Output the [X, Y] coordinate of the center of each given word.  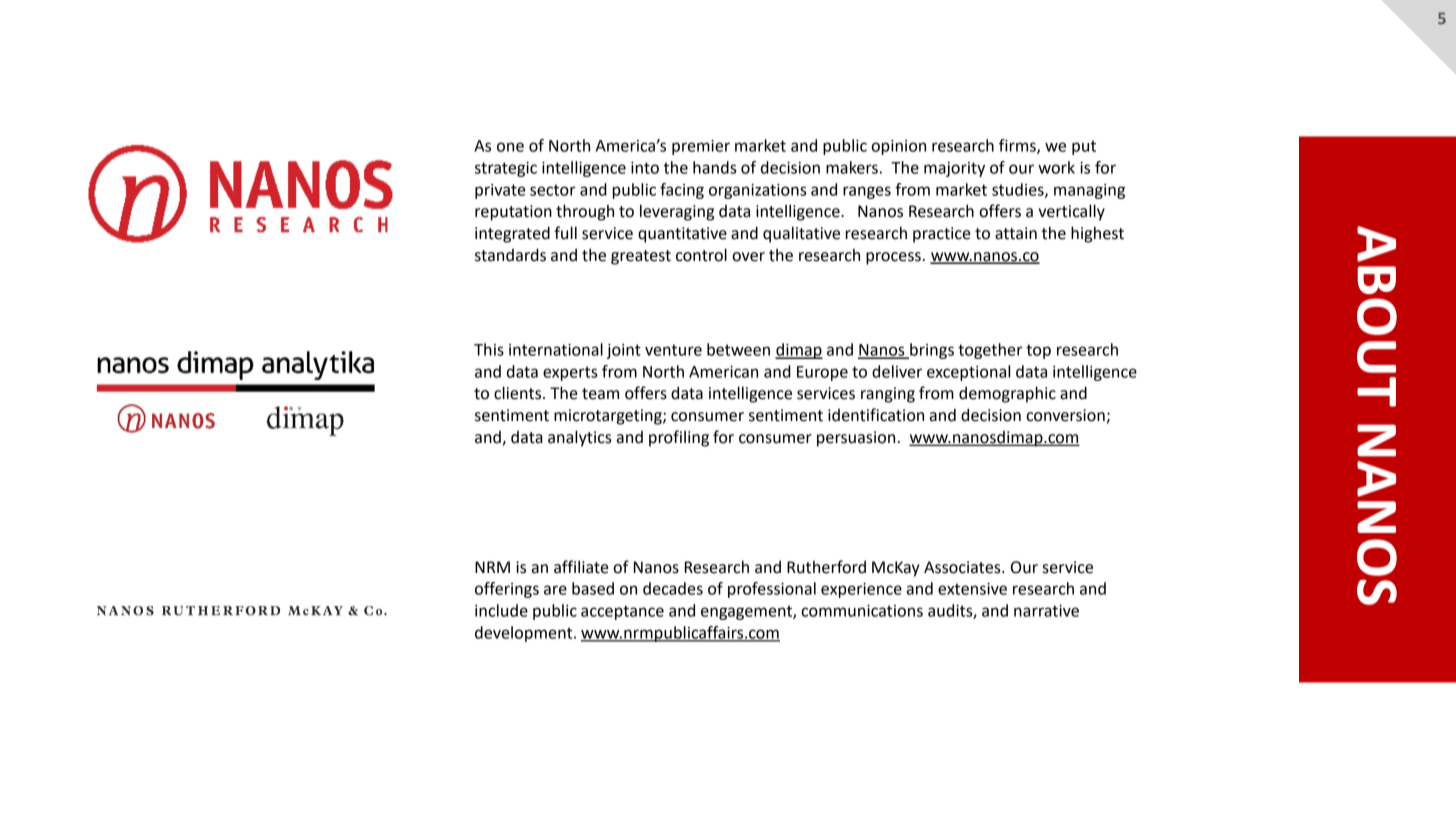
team [600, 394]
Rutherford [826, 567]
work [1056, 167]
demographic [1007, 394]
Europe [822, 373]
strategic [506, 169]
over [748, 257]
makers [852, 167]
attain [1016, 233]
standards [510, 255]
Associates [963, 567]
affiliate [581, 567]
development [525, 634]
